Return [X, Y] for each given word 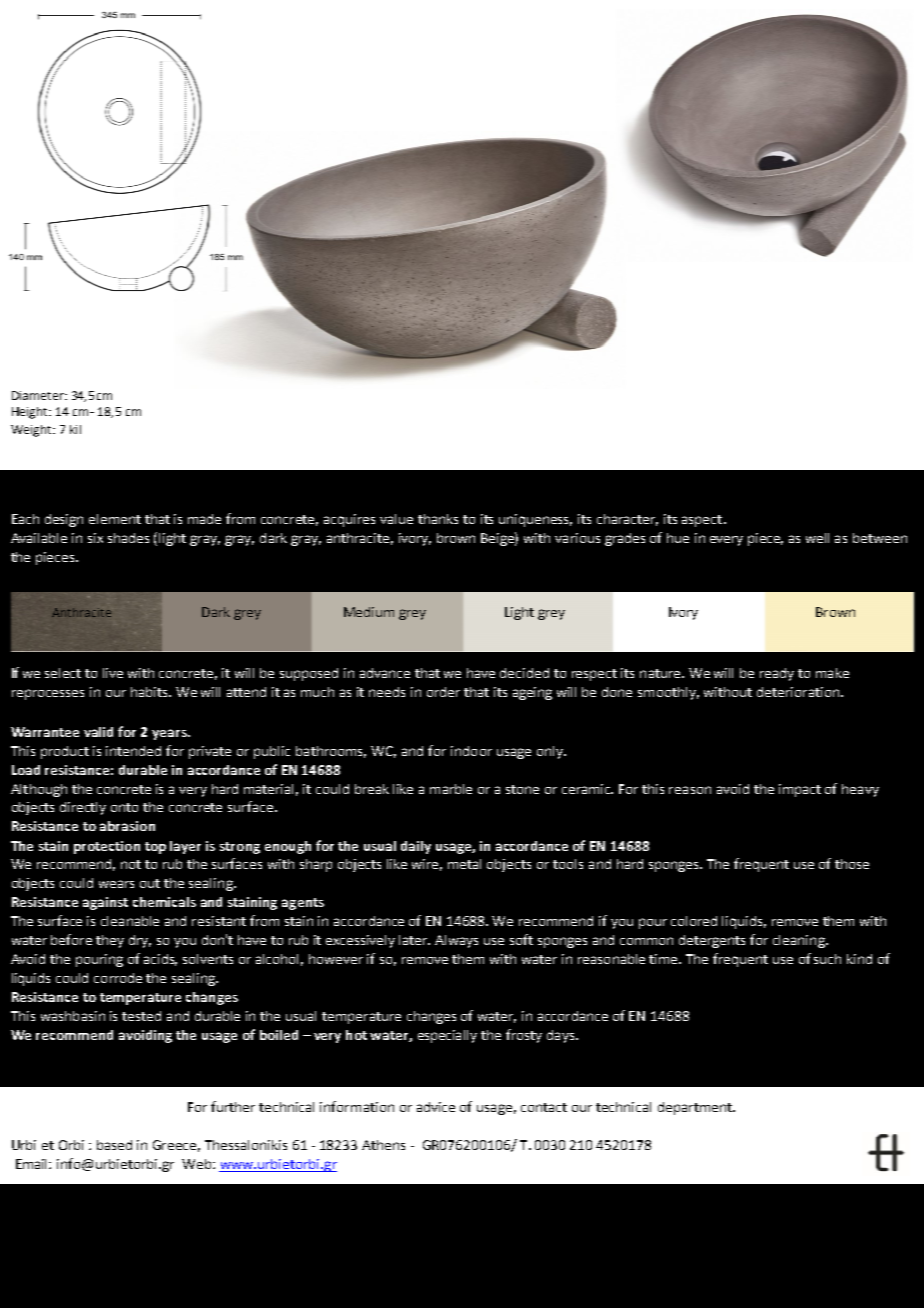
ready [777, 674]
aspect [703, 521]
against [105, 903]
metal [464, 864]
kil [75, 429]
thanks [438, 519]
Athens [383, 1145]
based [114, 1145]
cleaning [800, 941]
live [113, 673]
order [443, 692]
